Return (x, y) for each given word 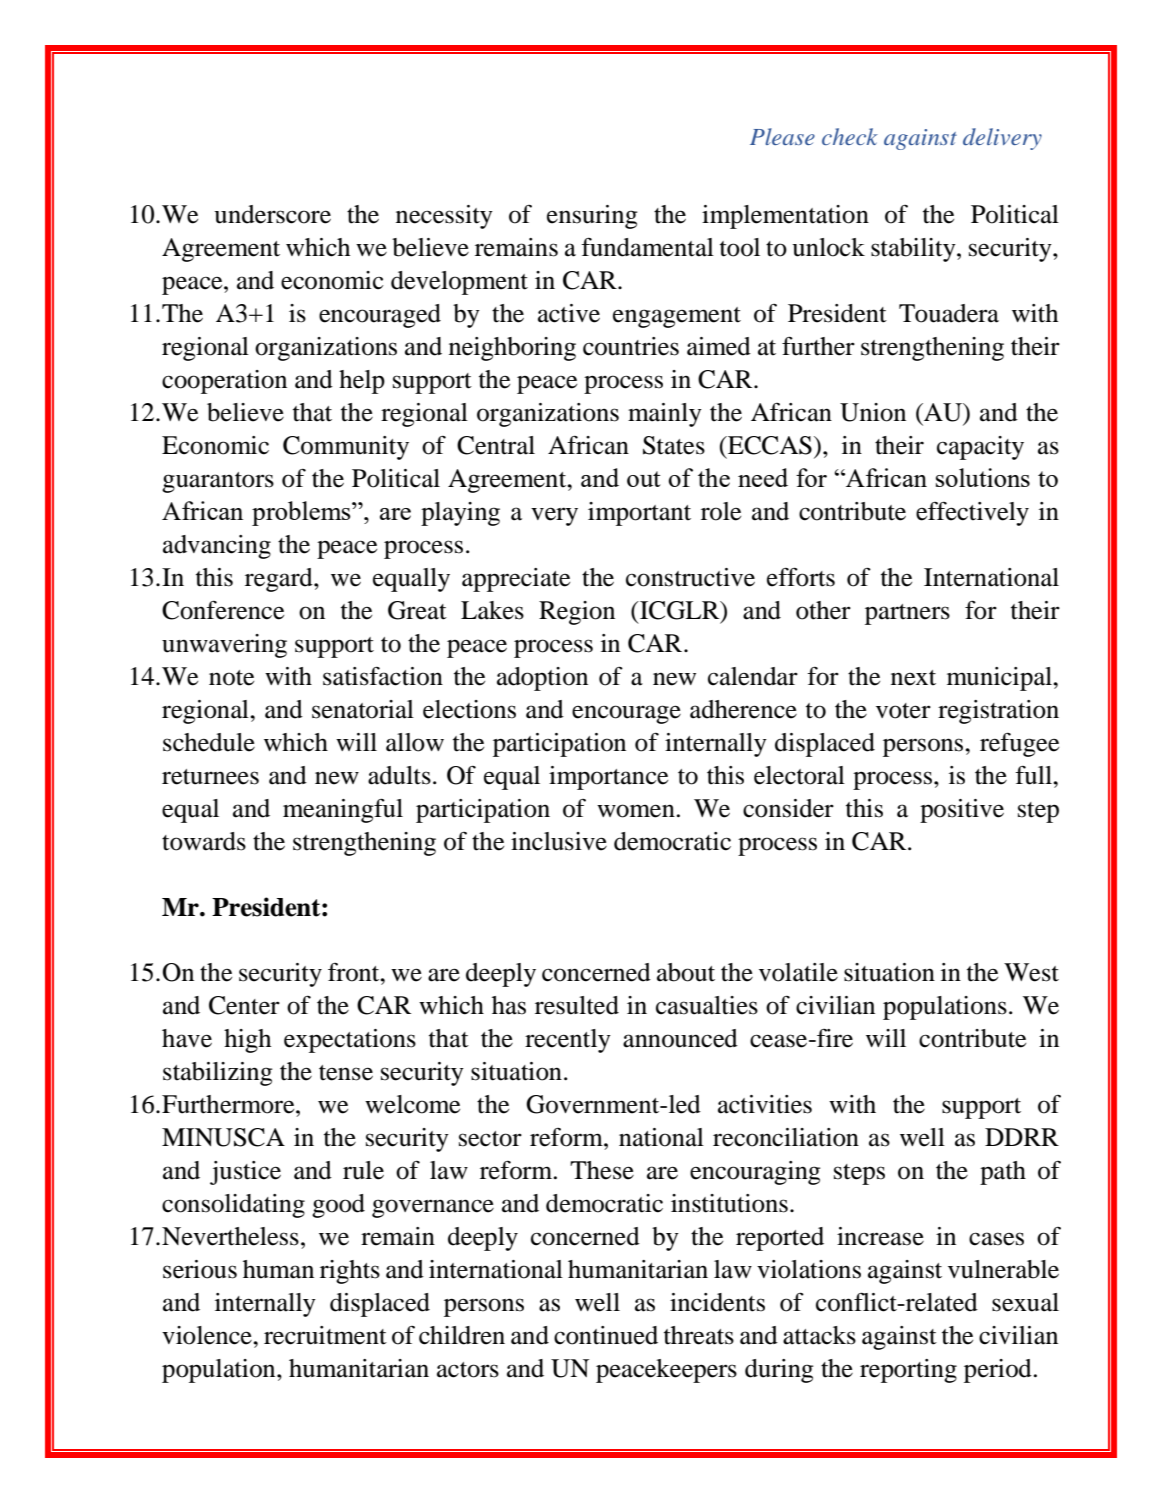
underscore (272, 214)
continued (606, 1335)
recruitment (325, 1335)
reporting (908, 1371)
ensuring (592, 217)
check (850, 136)
